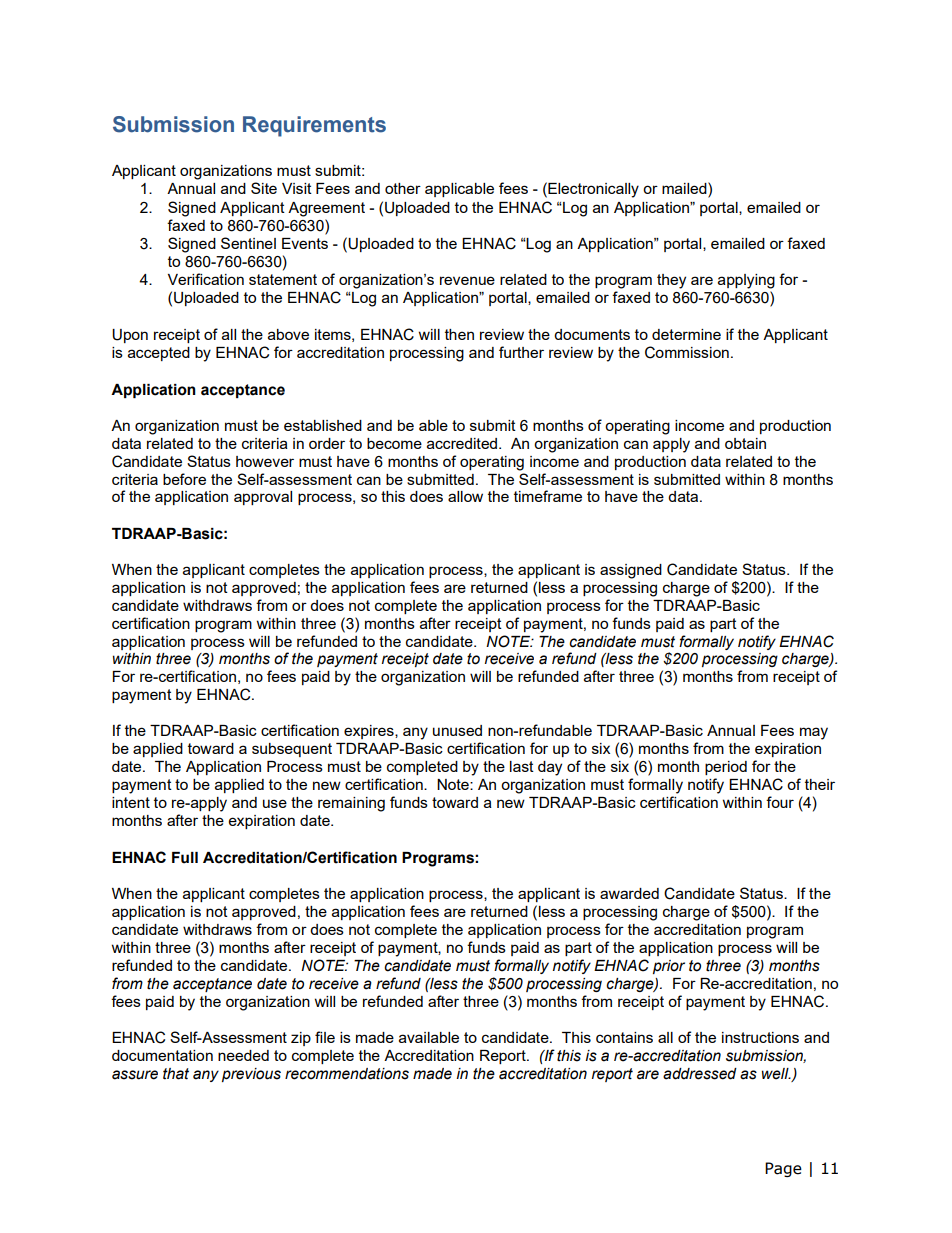 The image size is (952, 1233). What do you see at coordinates (264, 188) in the document?
I see `Site` at bounding box center [264, 188].
